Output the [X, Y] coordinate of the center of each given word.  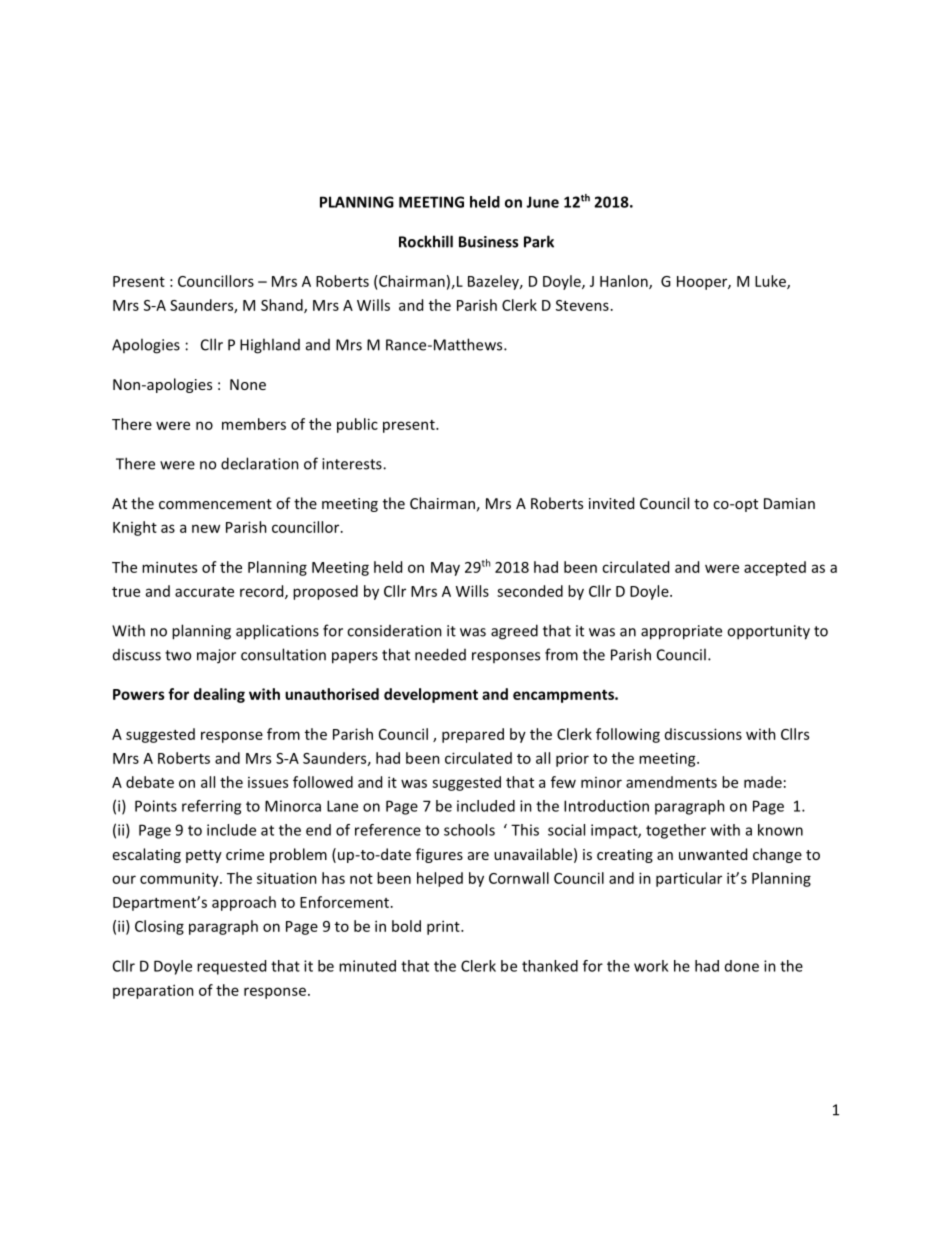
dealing [219, 695]
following [628, 735]
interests [353, 464]
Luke [771, 282]
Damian [789, 503]
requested [231, 967]
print [444, 927]
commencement [215, 504]
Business [488, 242]
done [742, 966]
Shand [283, 306]
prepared [473, 735]
